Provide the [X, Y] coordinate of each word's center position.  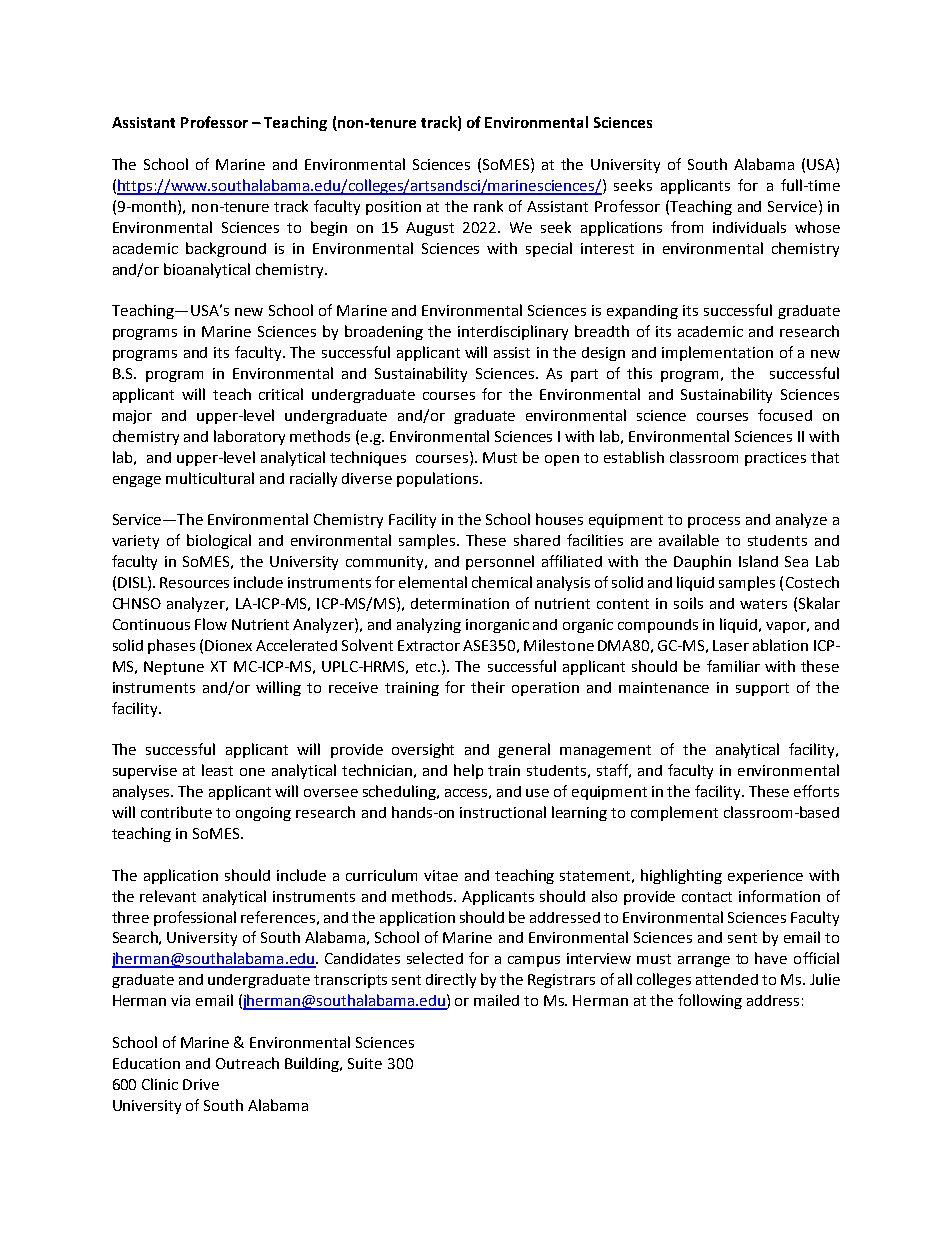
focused [785, 415]
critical [281, 394]
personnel [500, 562]
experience [765, 877]
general [524, 750]
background [226, 249]
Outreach [247, 1063]
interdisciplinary [513, 332]
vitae [441, 875]
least [217, 770]
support [762, 689]
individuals [749, 227]
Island [758, 561]
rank [488, 206]
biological [219, 541]
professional [195, 918]
